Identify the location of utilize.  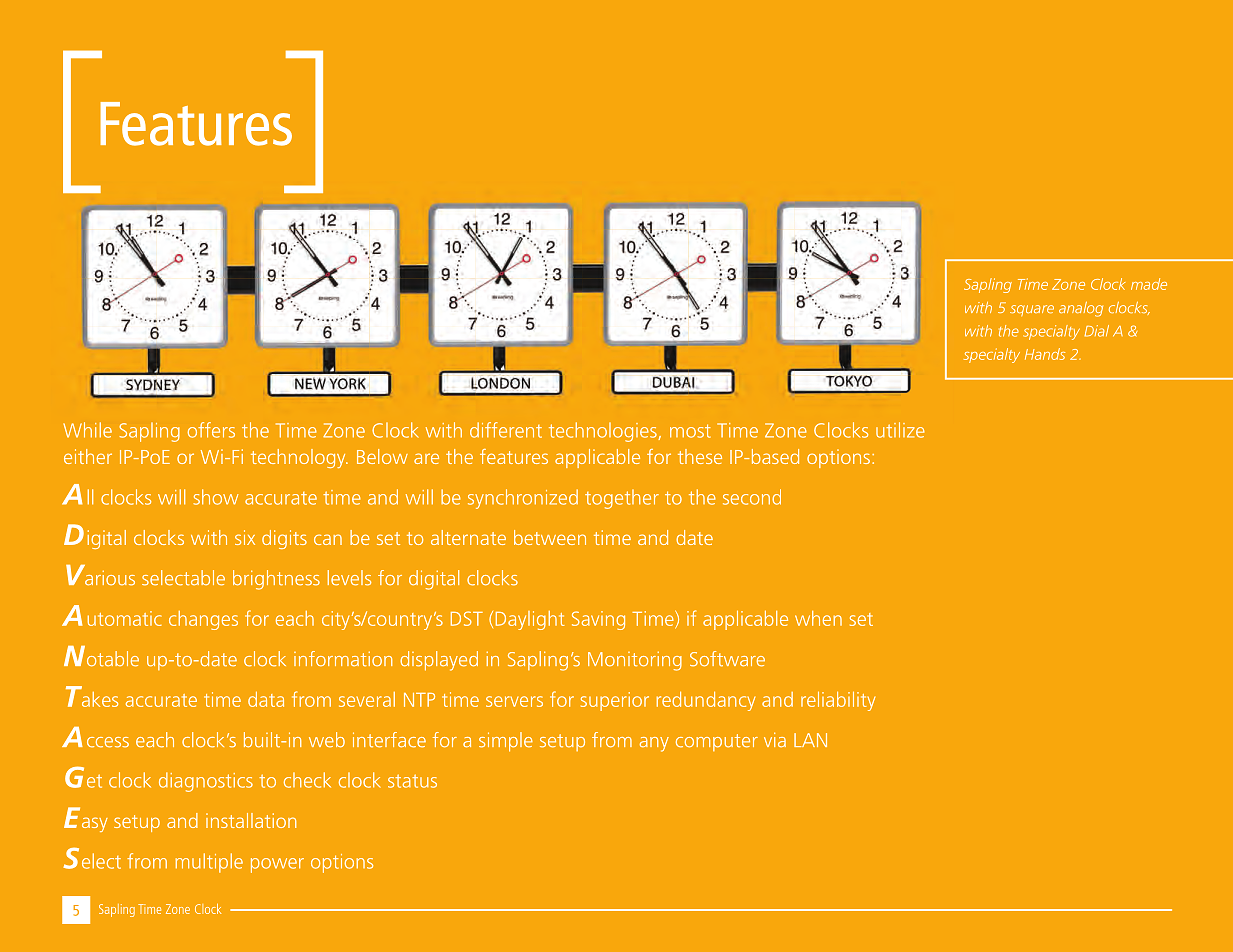
(900, 430).
